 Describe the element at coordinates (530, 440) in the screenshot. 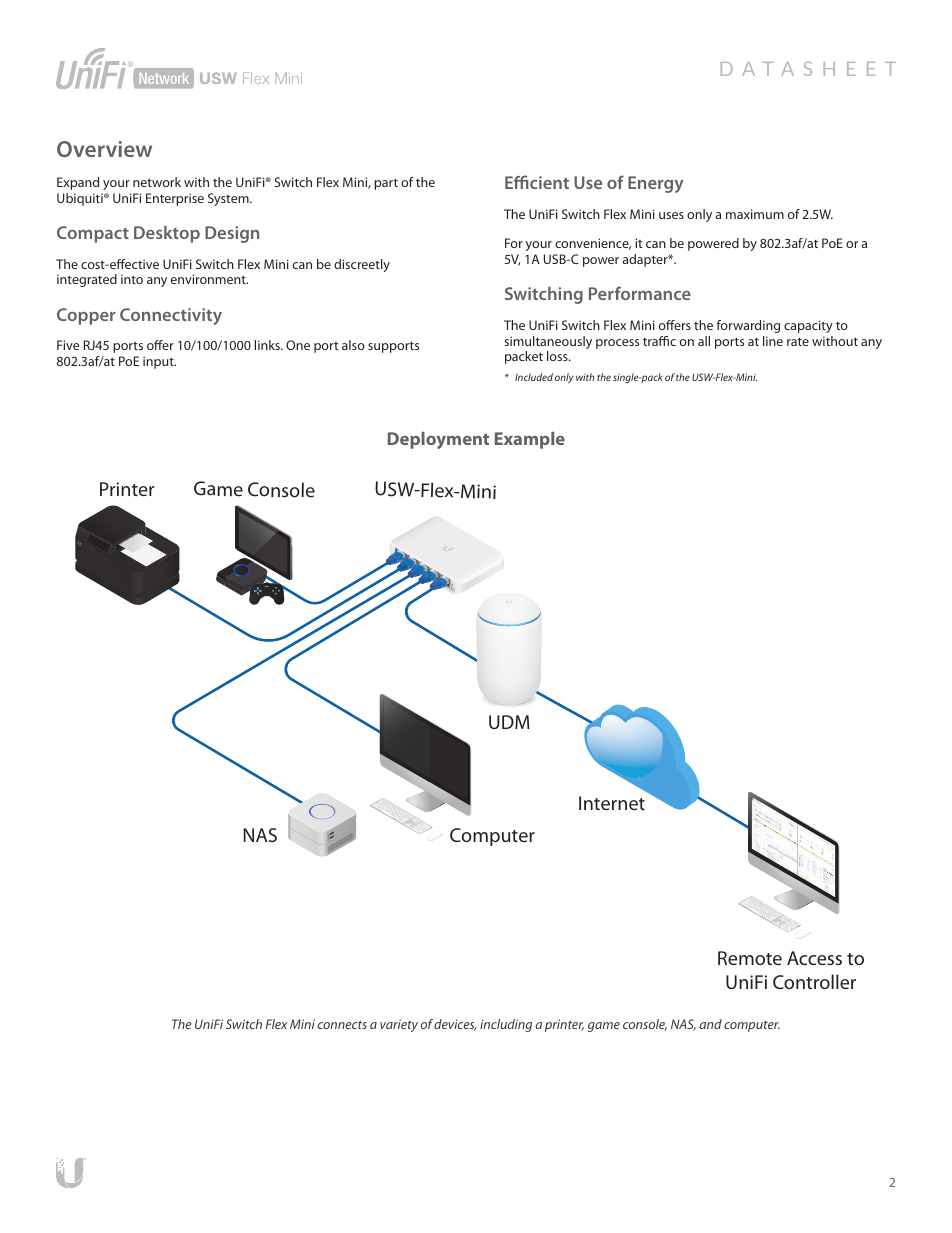

I see `Example` at that location.
